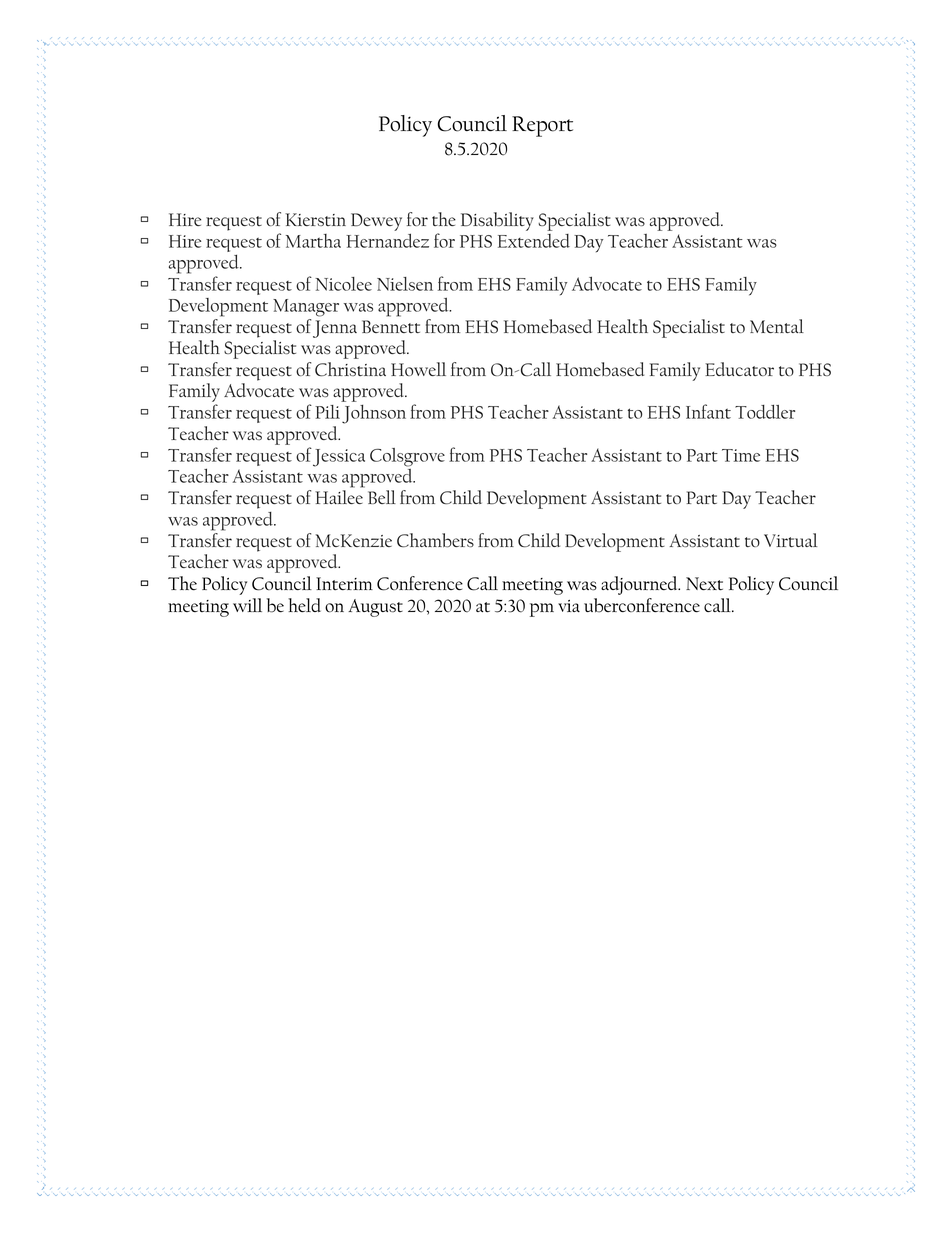  What do you see at coordinates (304, 605) in the document?
I see `held` at bounding box center [304, 605].
